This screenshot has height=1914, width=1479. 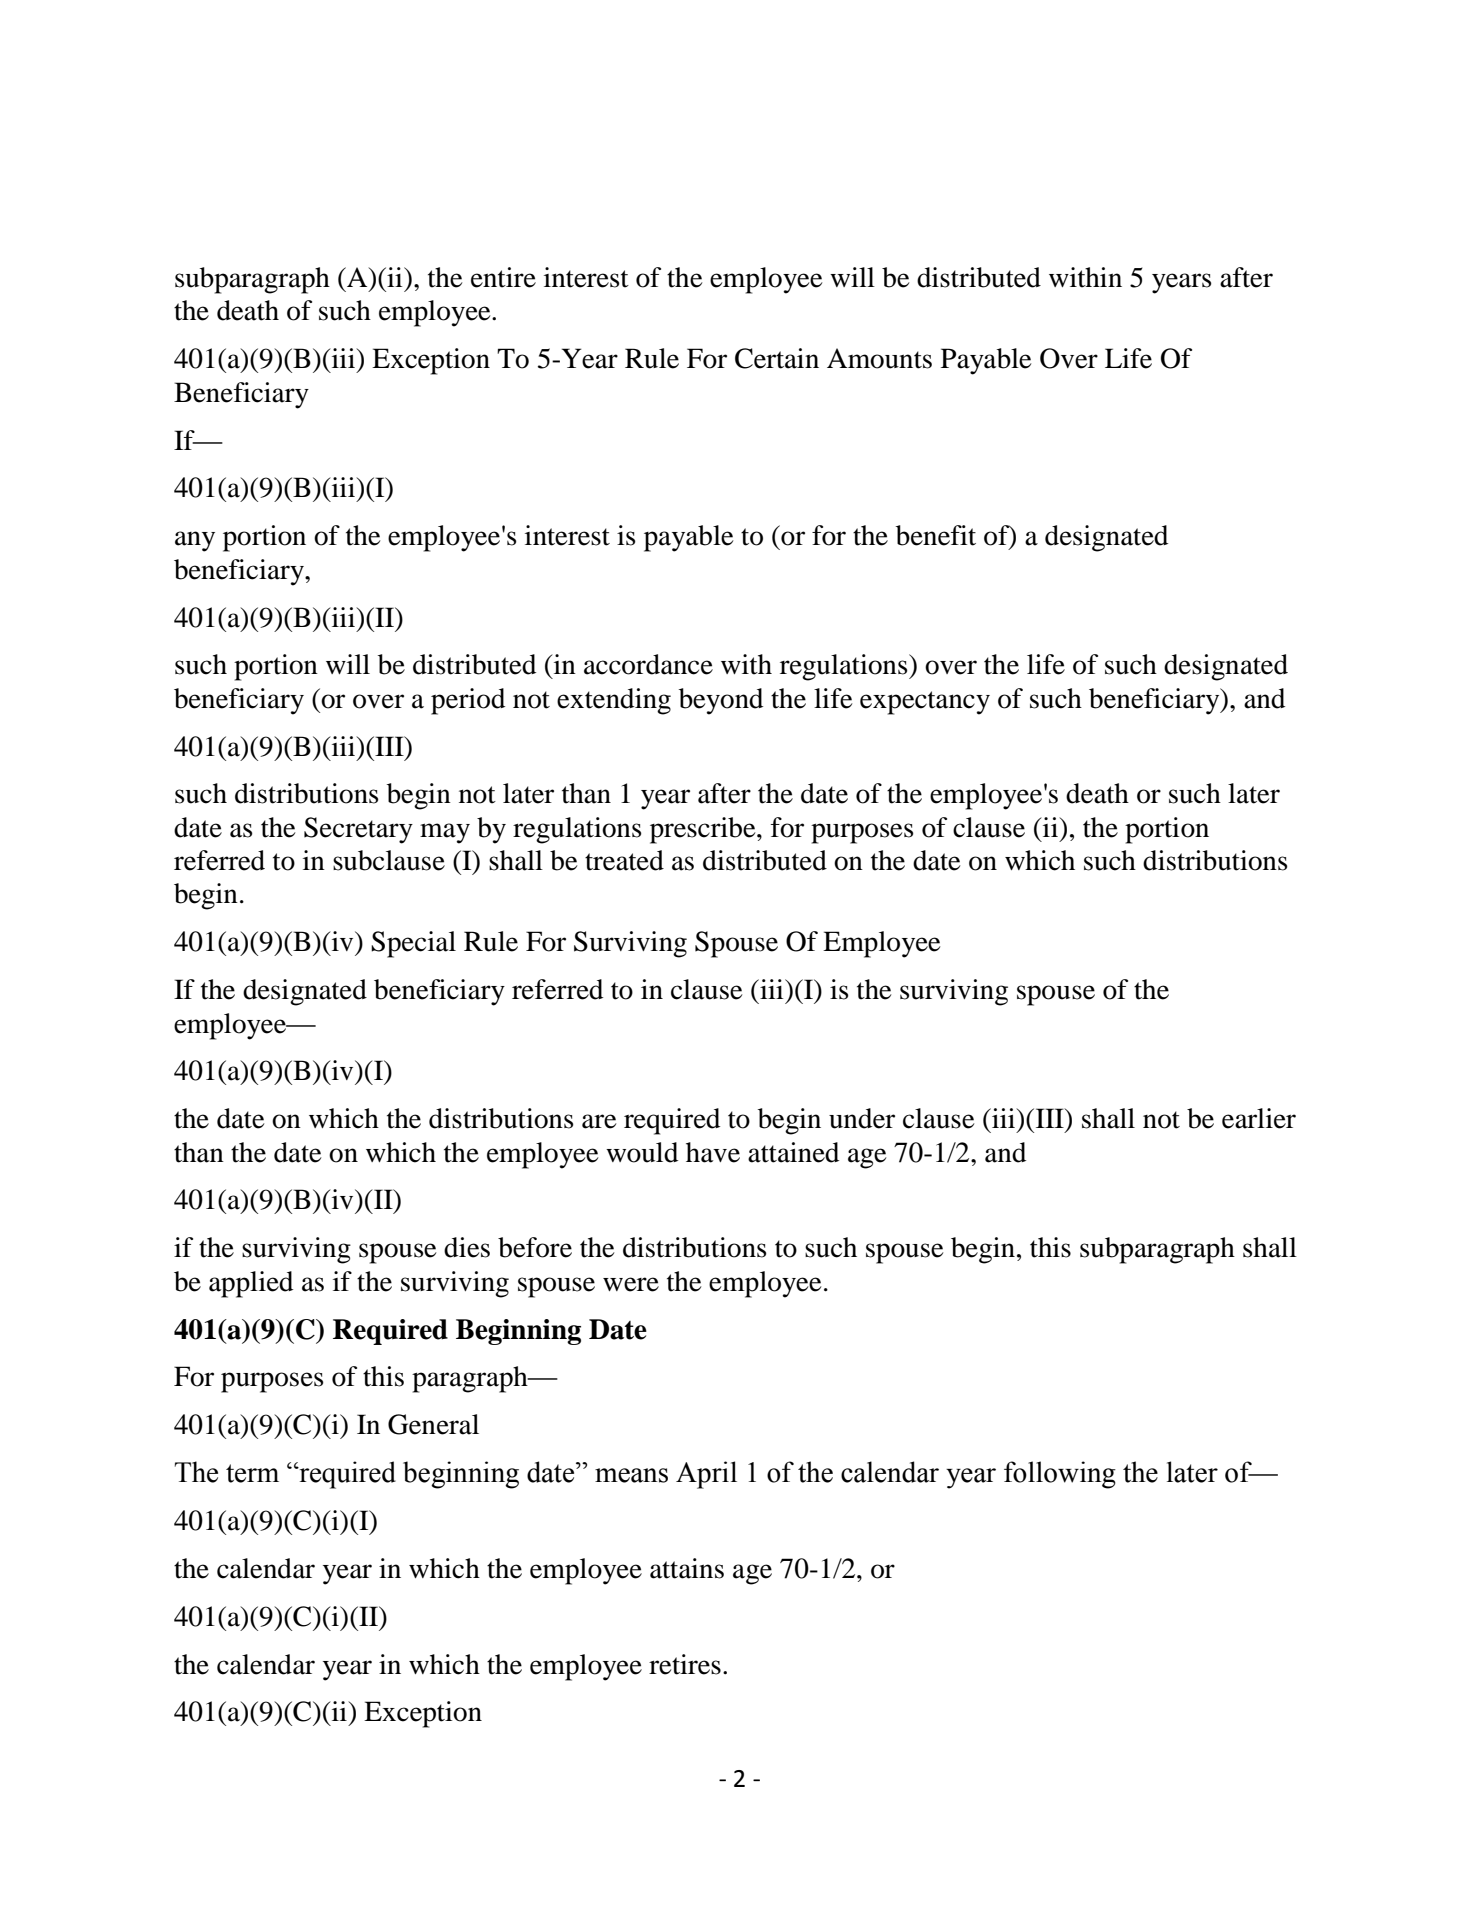 What do you see at coordinates (503, 277) in the screenshot?
I see `entire` at bounding box center [503, 277].
